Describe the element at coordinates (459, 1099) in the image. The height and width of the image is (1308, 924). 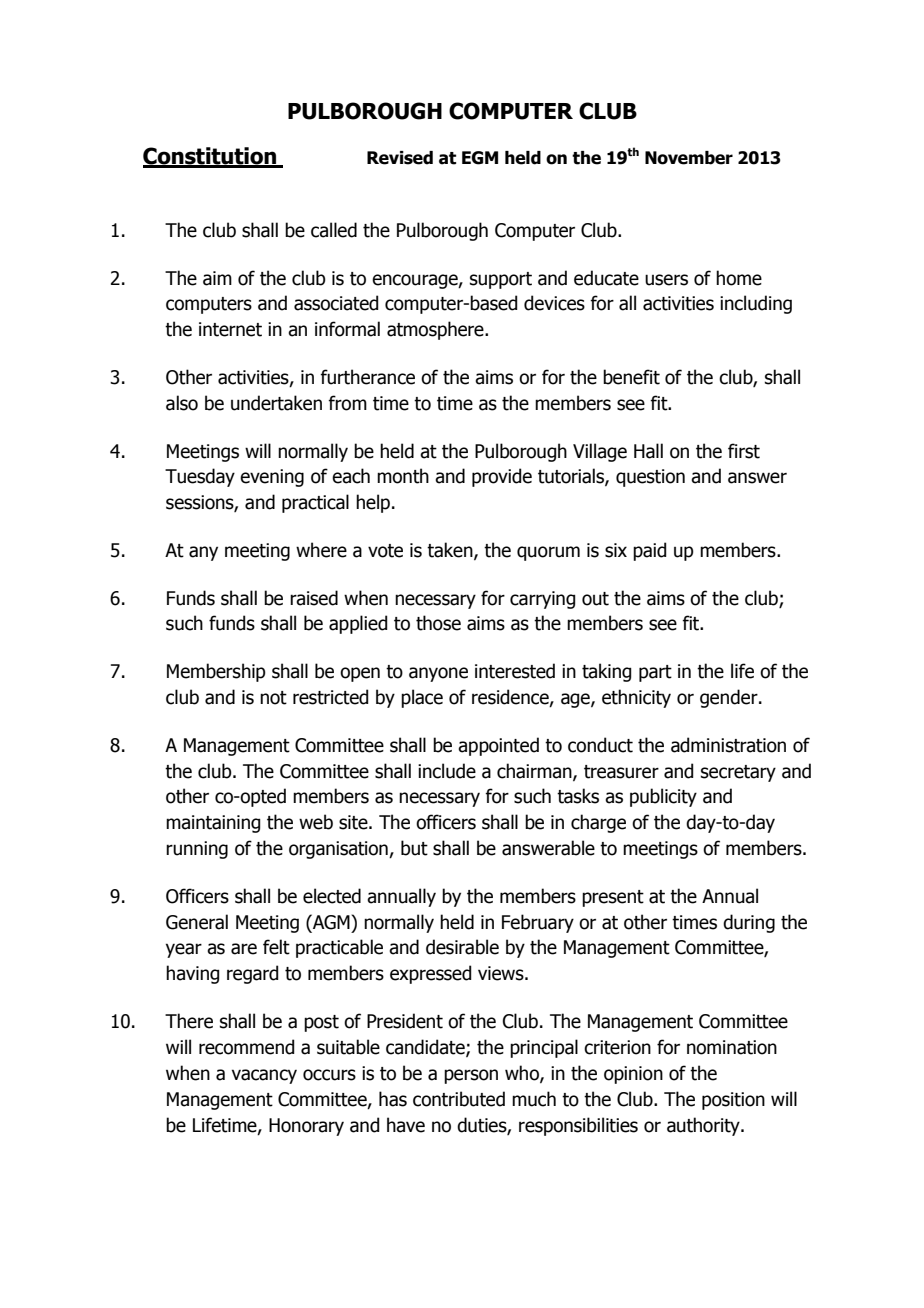
I see `contributed` at that location.
